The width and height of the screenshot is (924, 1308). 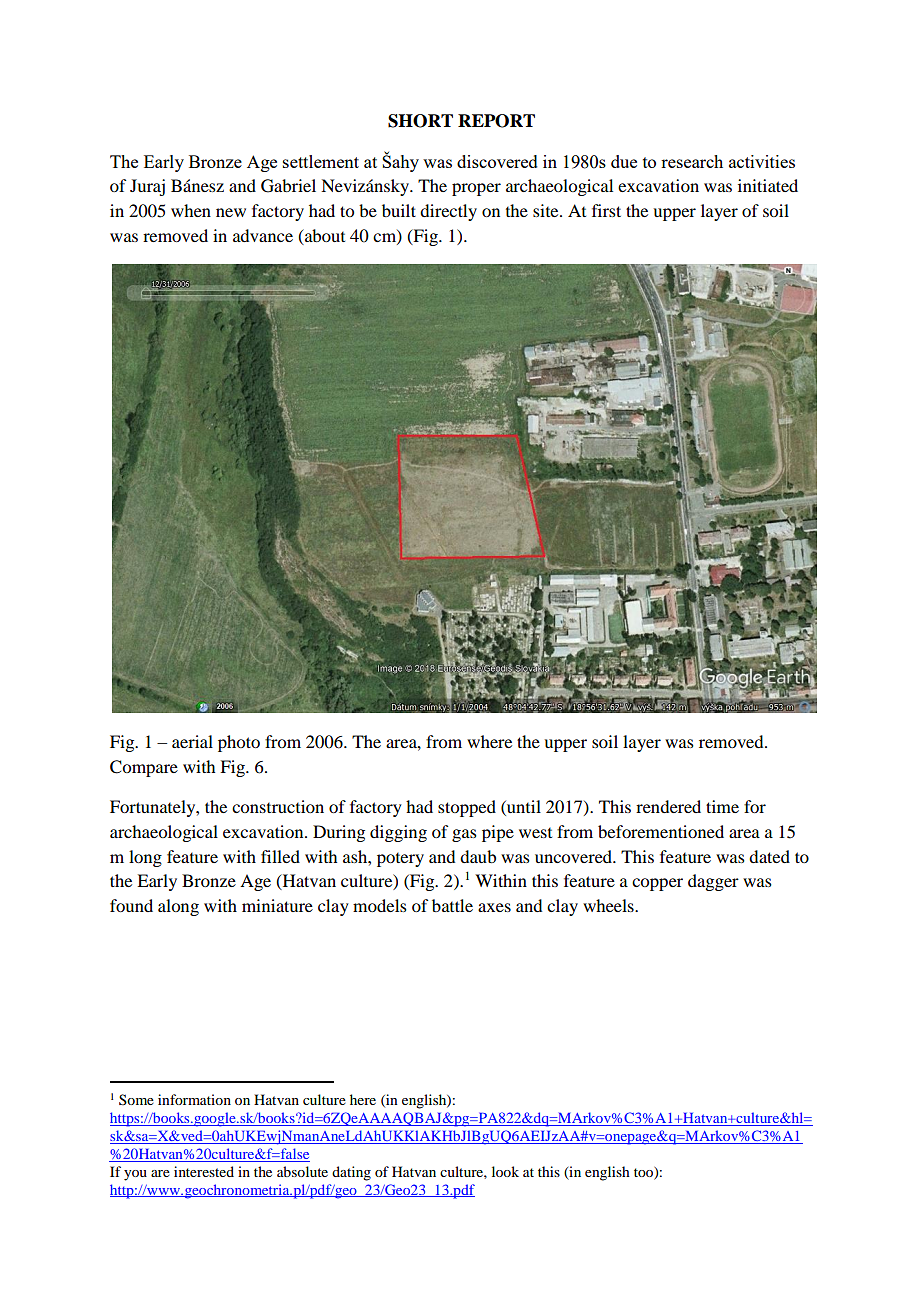 I want to click on interested, so click(x=204, y=1171).
